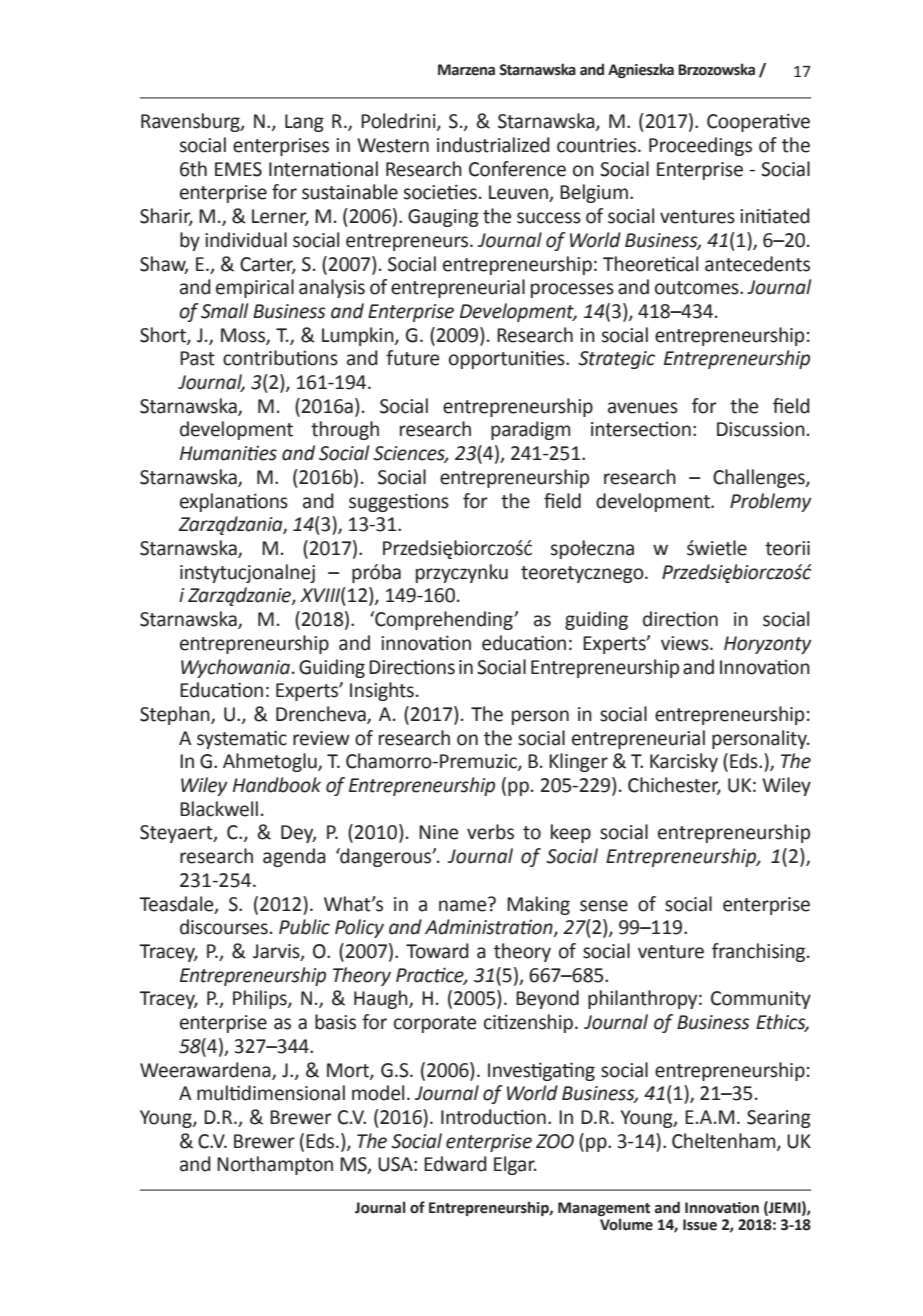 This screenshot has width=923, height=1316. Describe the element at coordinates (700, 146) in the screenshot. I see `Proceedings` at that location.
